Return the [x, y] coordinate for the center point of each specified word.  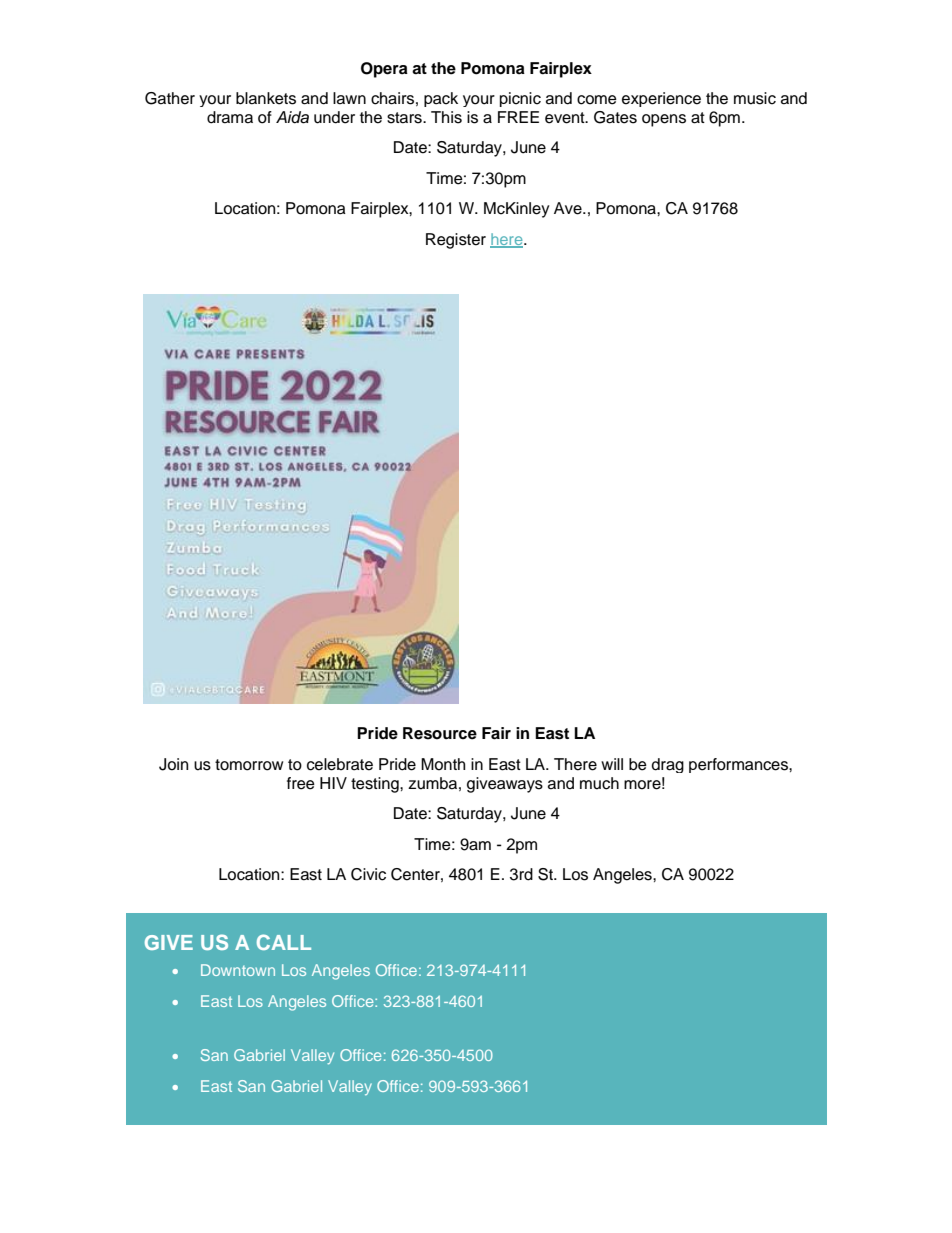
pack [441, 99]
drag [668, 765]
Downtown [238, 970]
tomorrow [249, 765]
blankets [266, 98]
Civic [368, 874]
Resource [440, 733]
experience [661, 99]
